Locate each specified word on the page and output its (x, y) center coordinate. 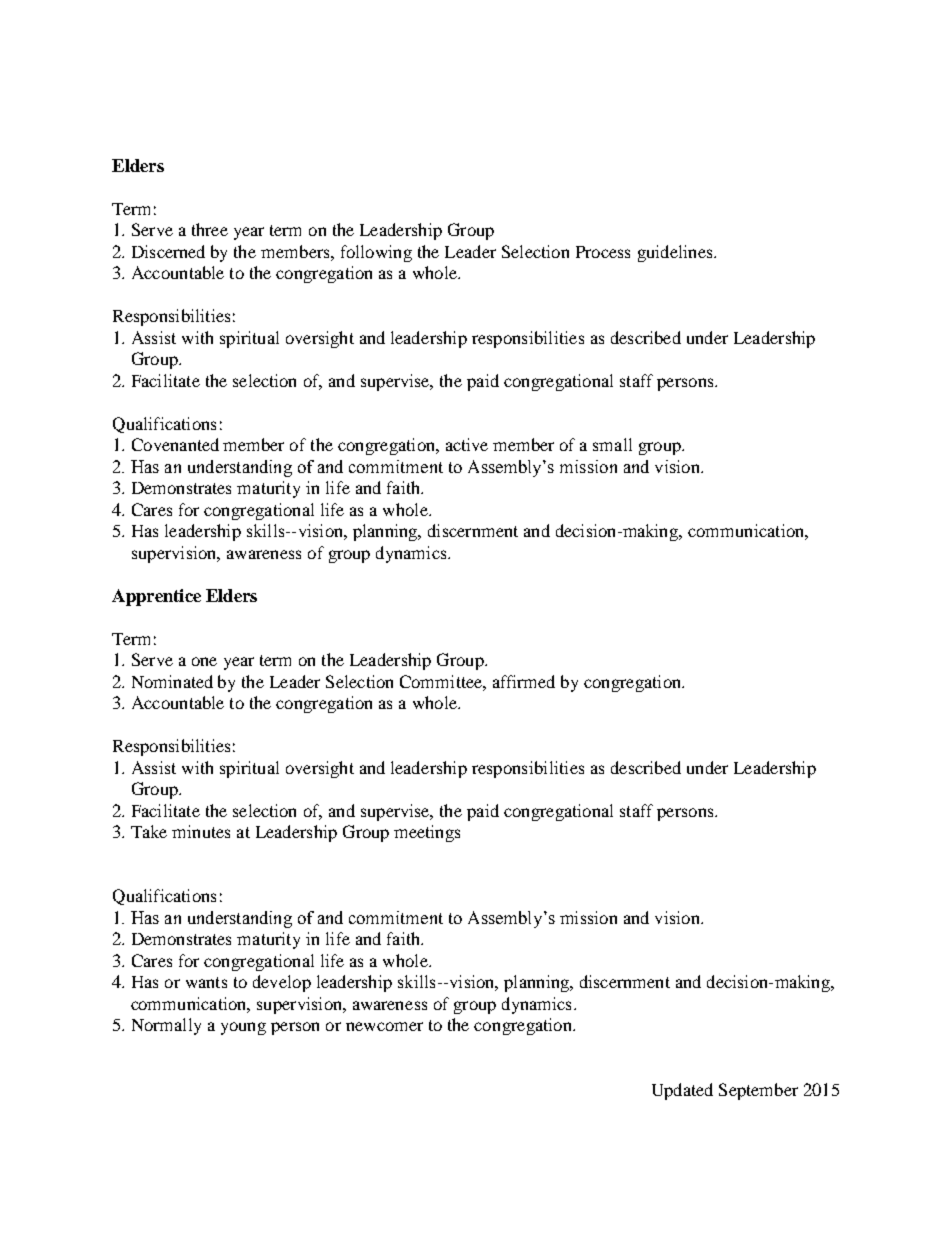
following (376, 253)
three (210, 229)
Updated (682, 1091)
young (243, 1028)
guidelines (676, 253)
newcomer (384, 1026)
